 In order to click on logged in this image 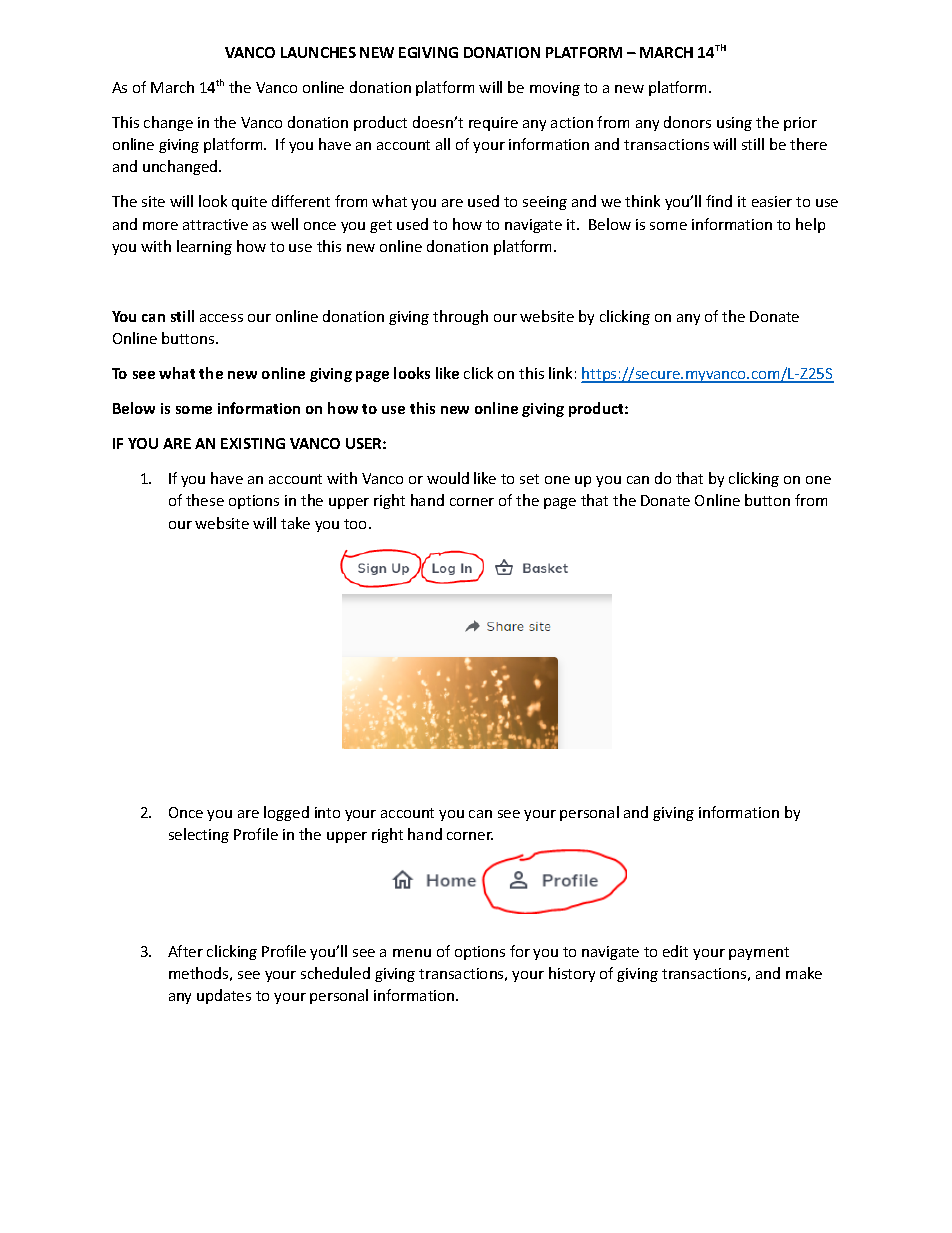, I will do `click(286, 813)`.
